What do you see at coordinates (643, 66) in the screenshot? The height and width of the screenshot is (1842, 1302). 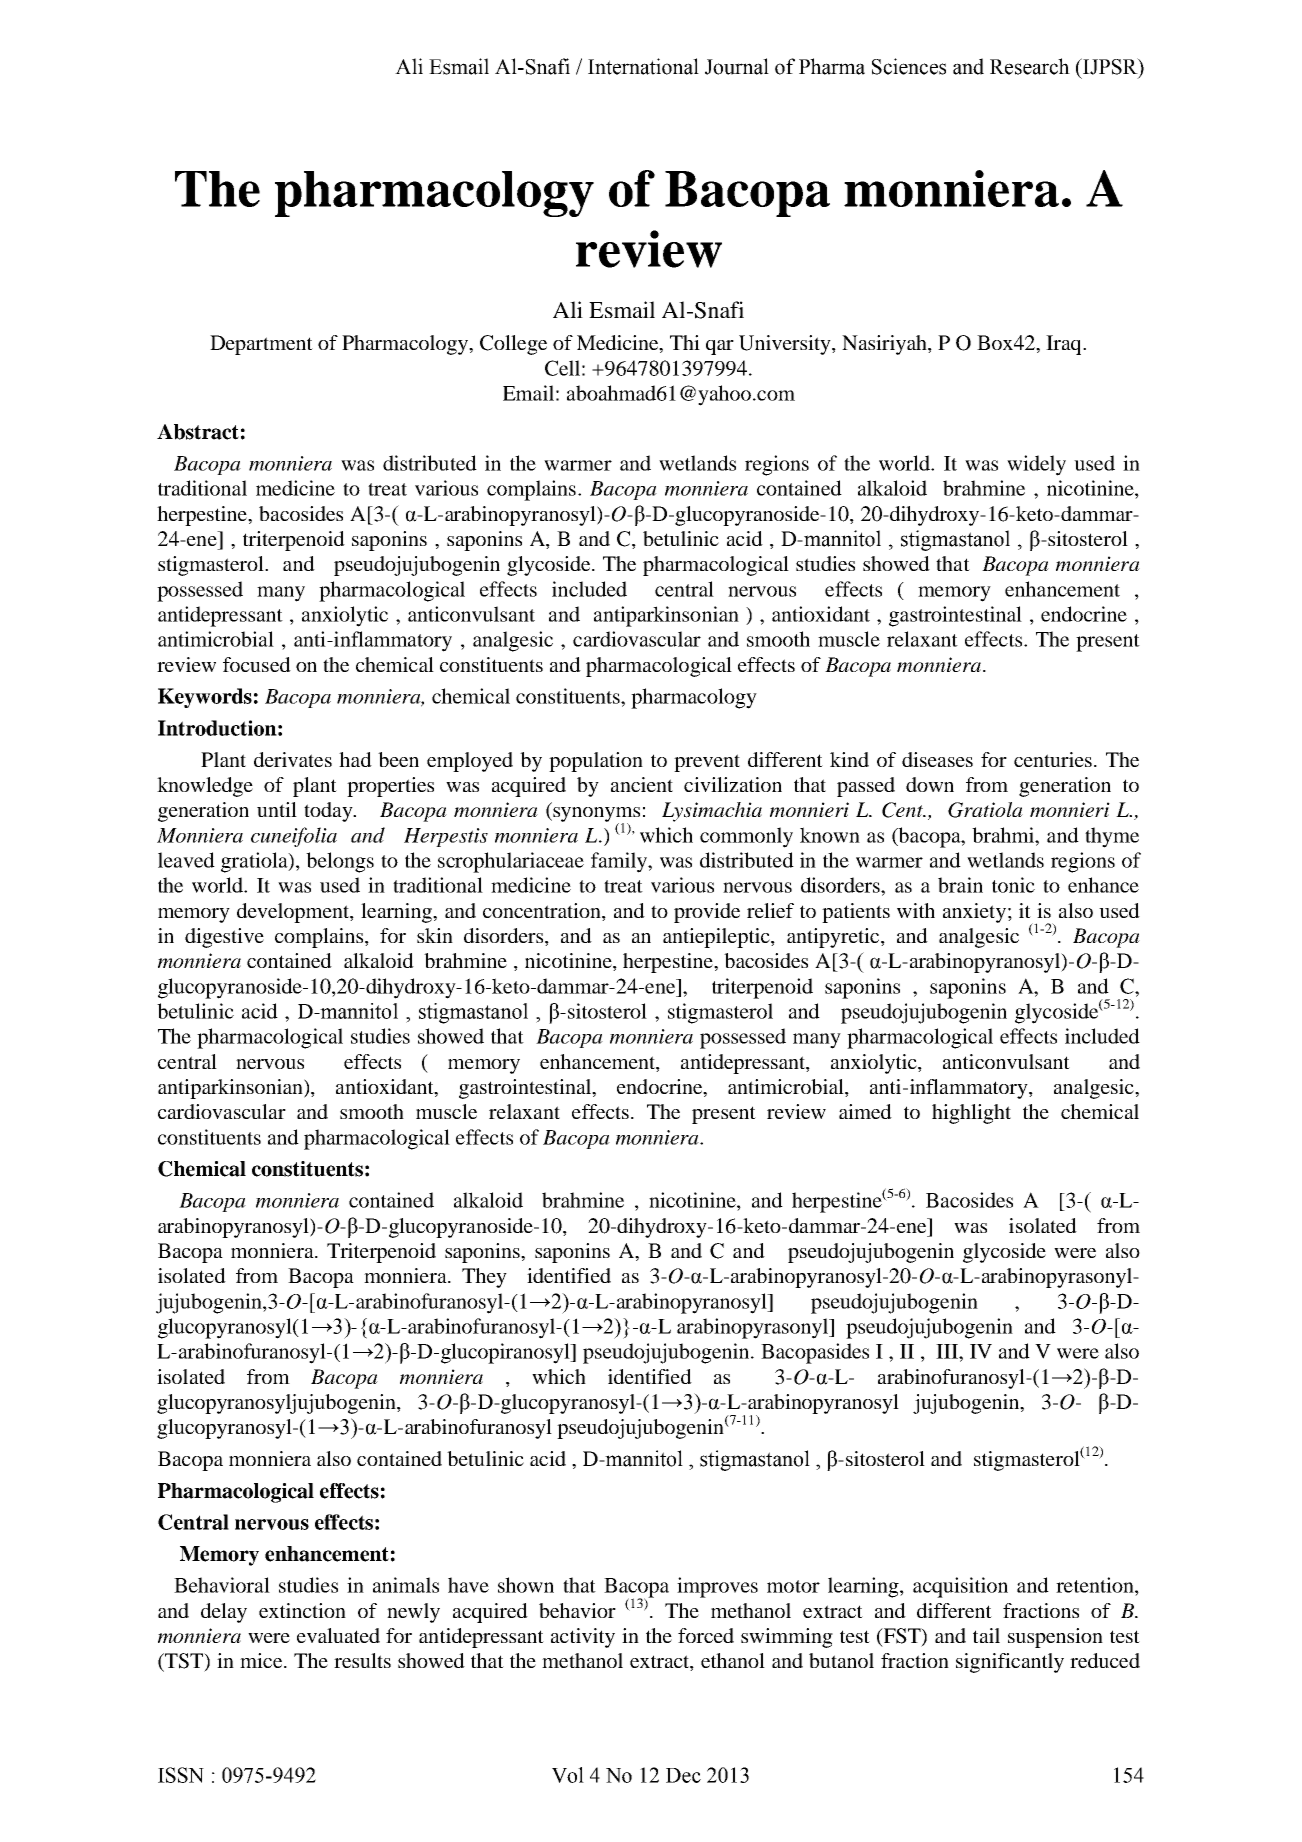 I see `International` at bounding box center [643, 66].
